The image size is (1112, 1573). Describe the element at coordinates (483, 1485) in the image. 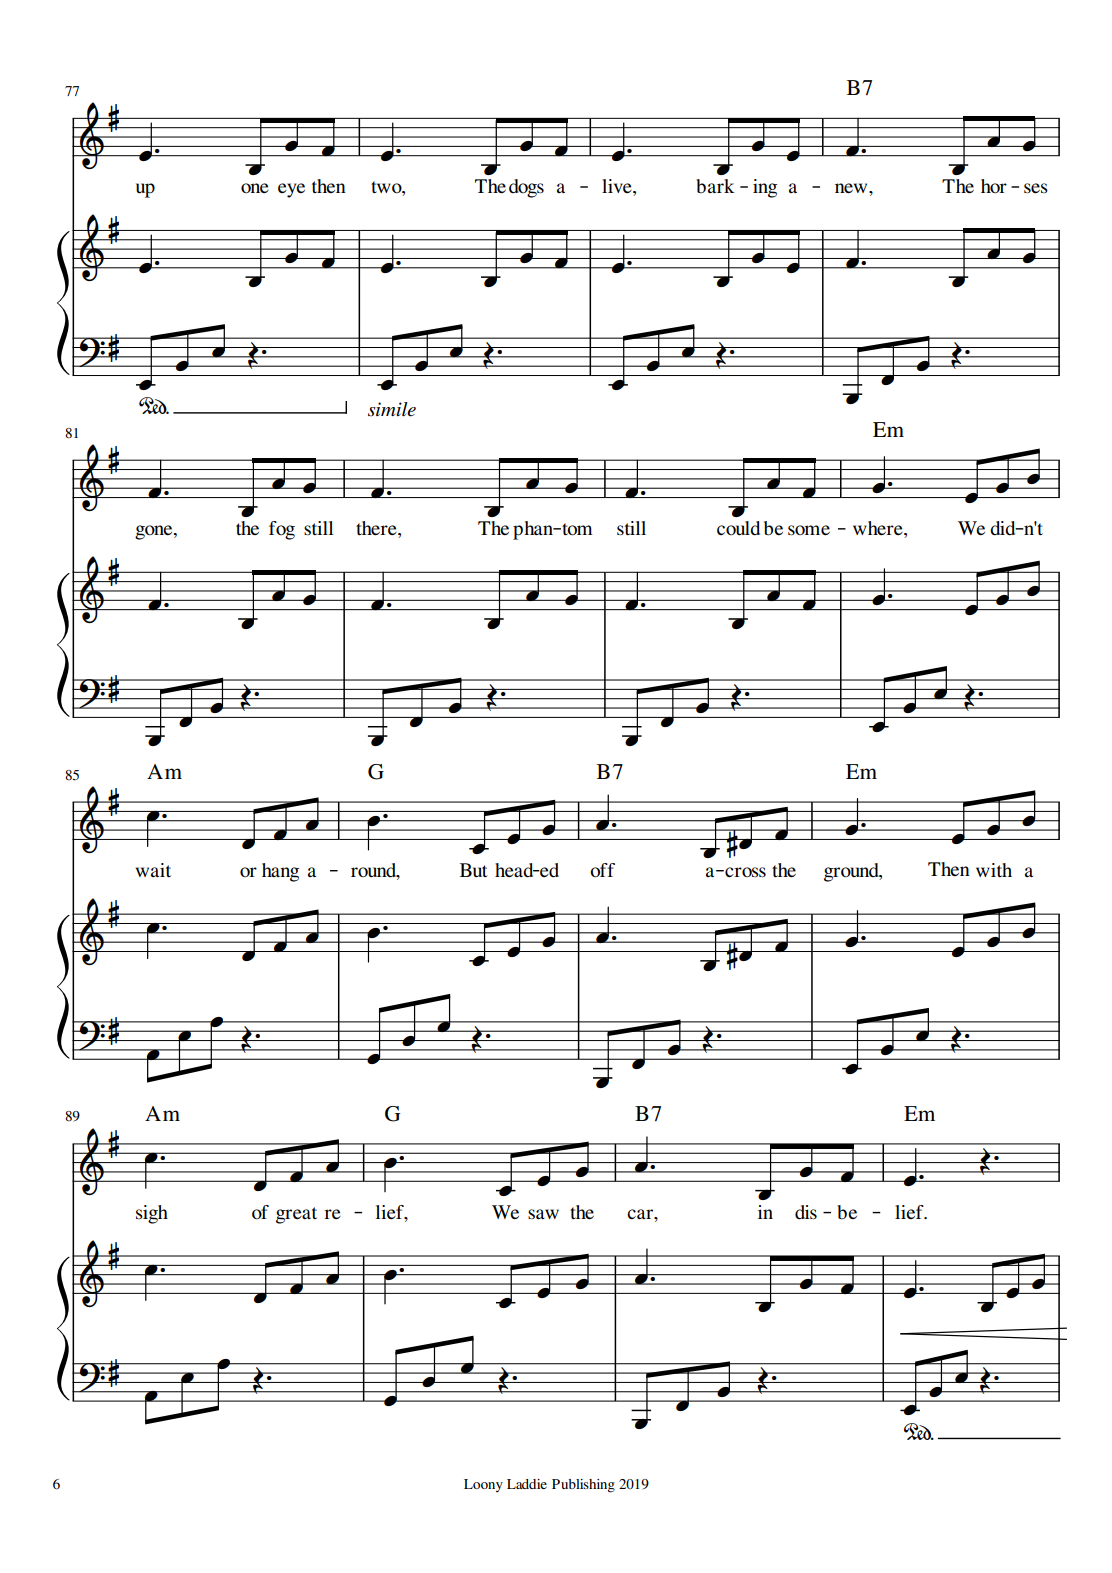

I see `Loony` at that location.
